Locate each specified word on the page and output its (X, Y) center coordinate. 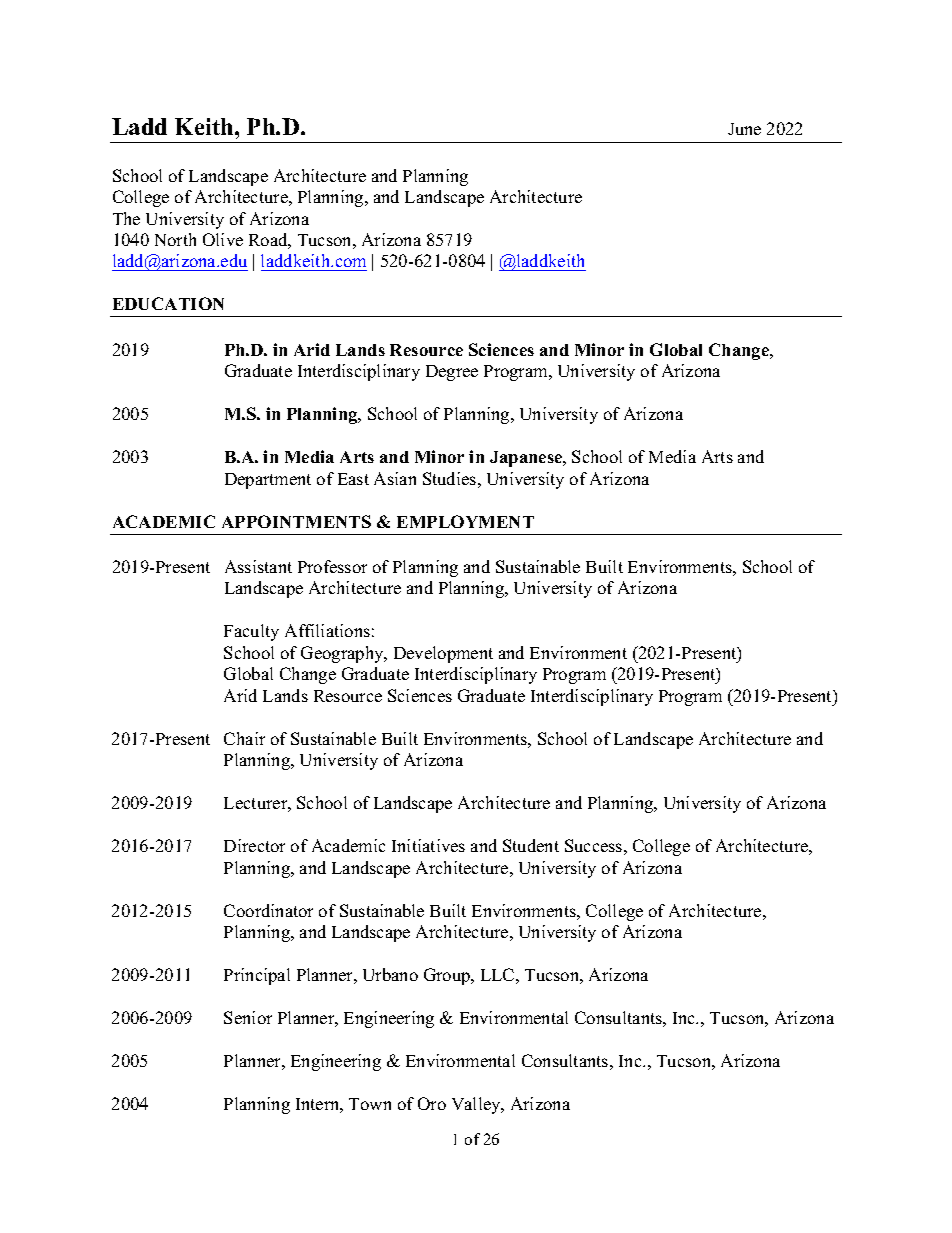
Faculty (251, 632)
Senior (248, 1017)
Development (443, 654)
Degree (452, 373)
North (175, 239)
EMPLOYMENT (465, 521)
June (744, 129)
